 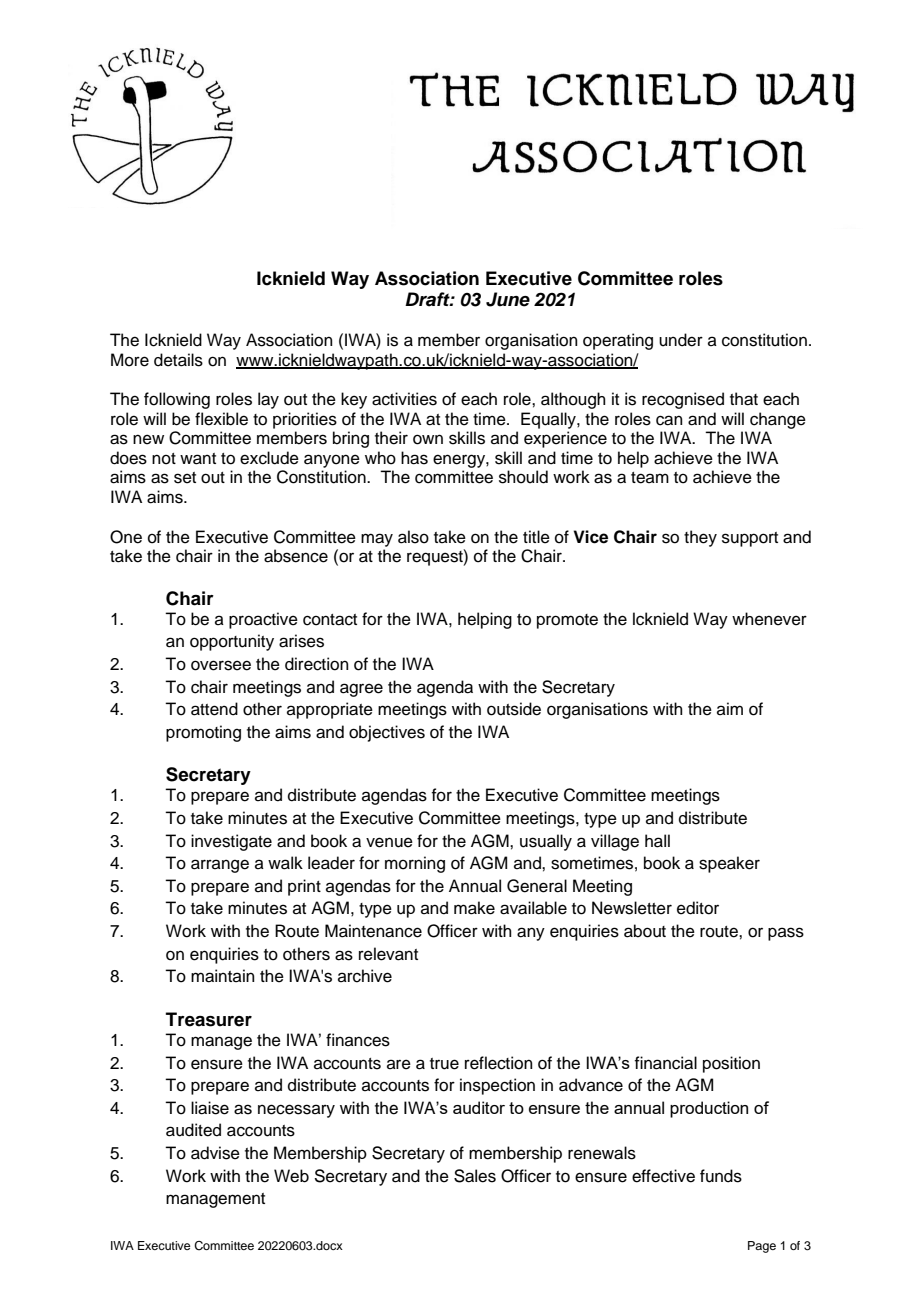 What do you see at coordinates (475, 1176) in the document?
I see `Sales` at bounding box center [475, 1176].
